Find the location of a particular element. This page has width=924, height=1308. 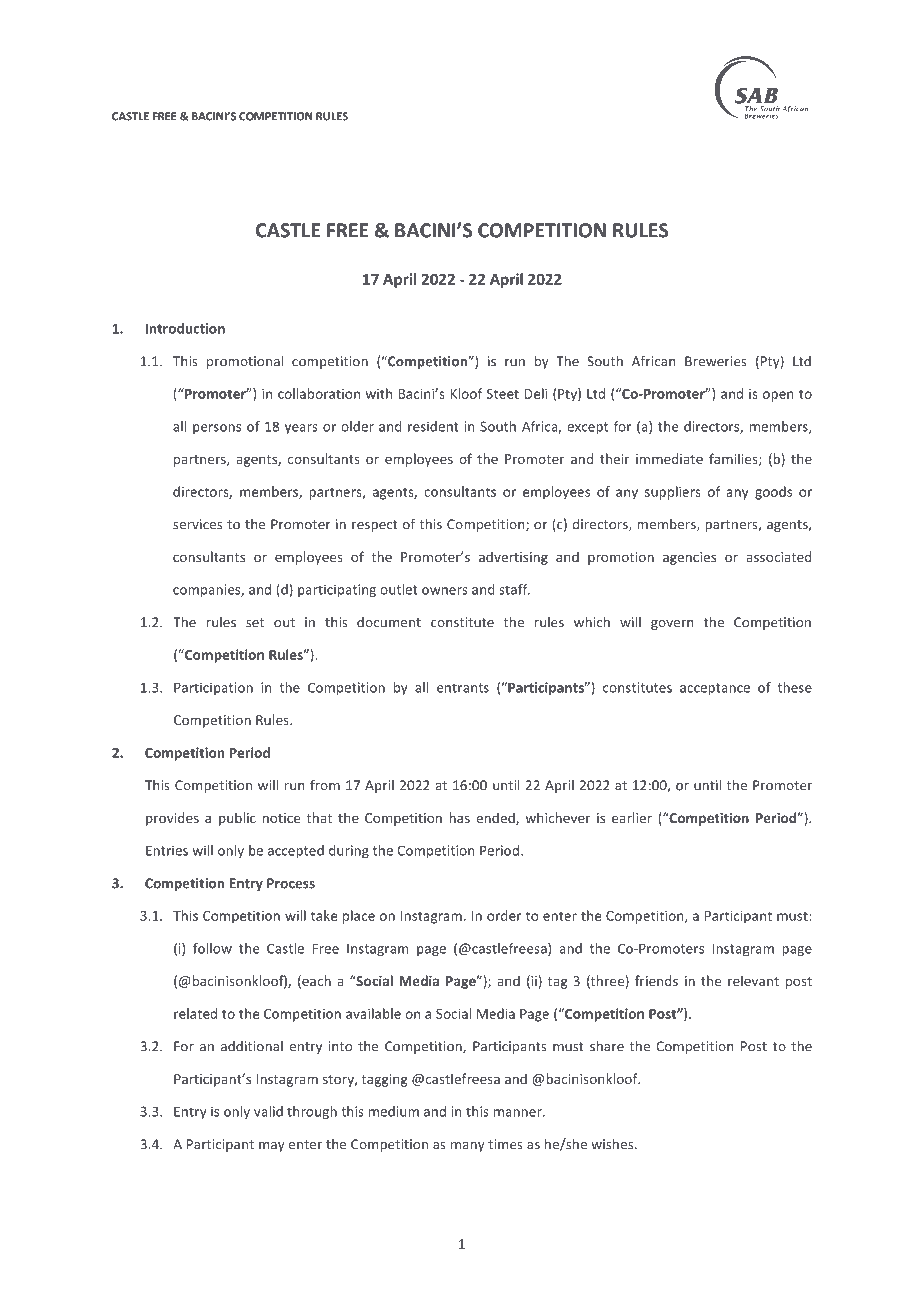

acceptance is located at coordinates (715, 689).
